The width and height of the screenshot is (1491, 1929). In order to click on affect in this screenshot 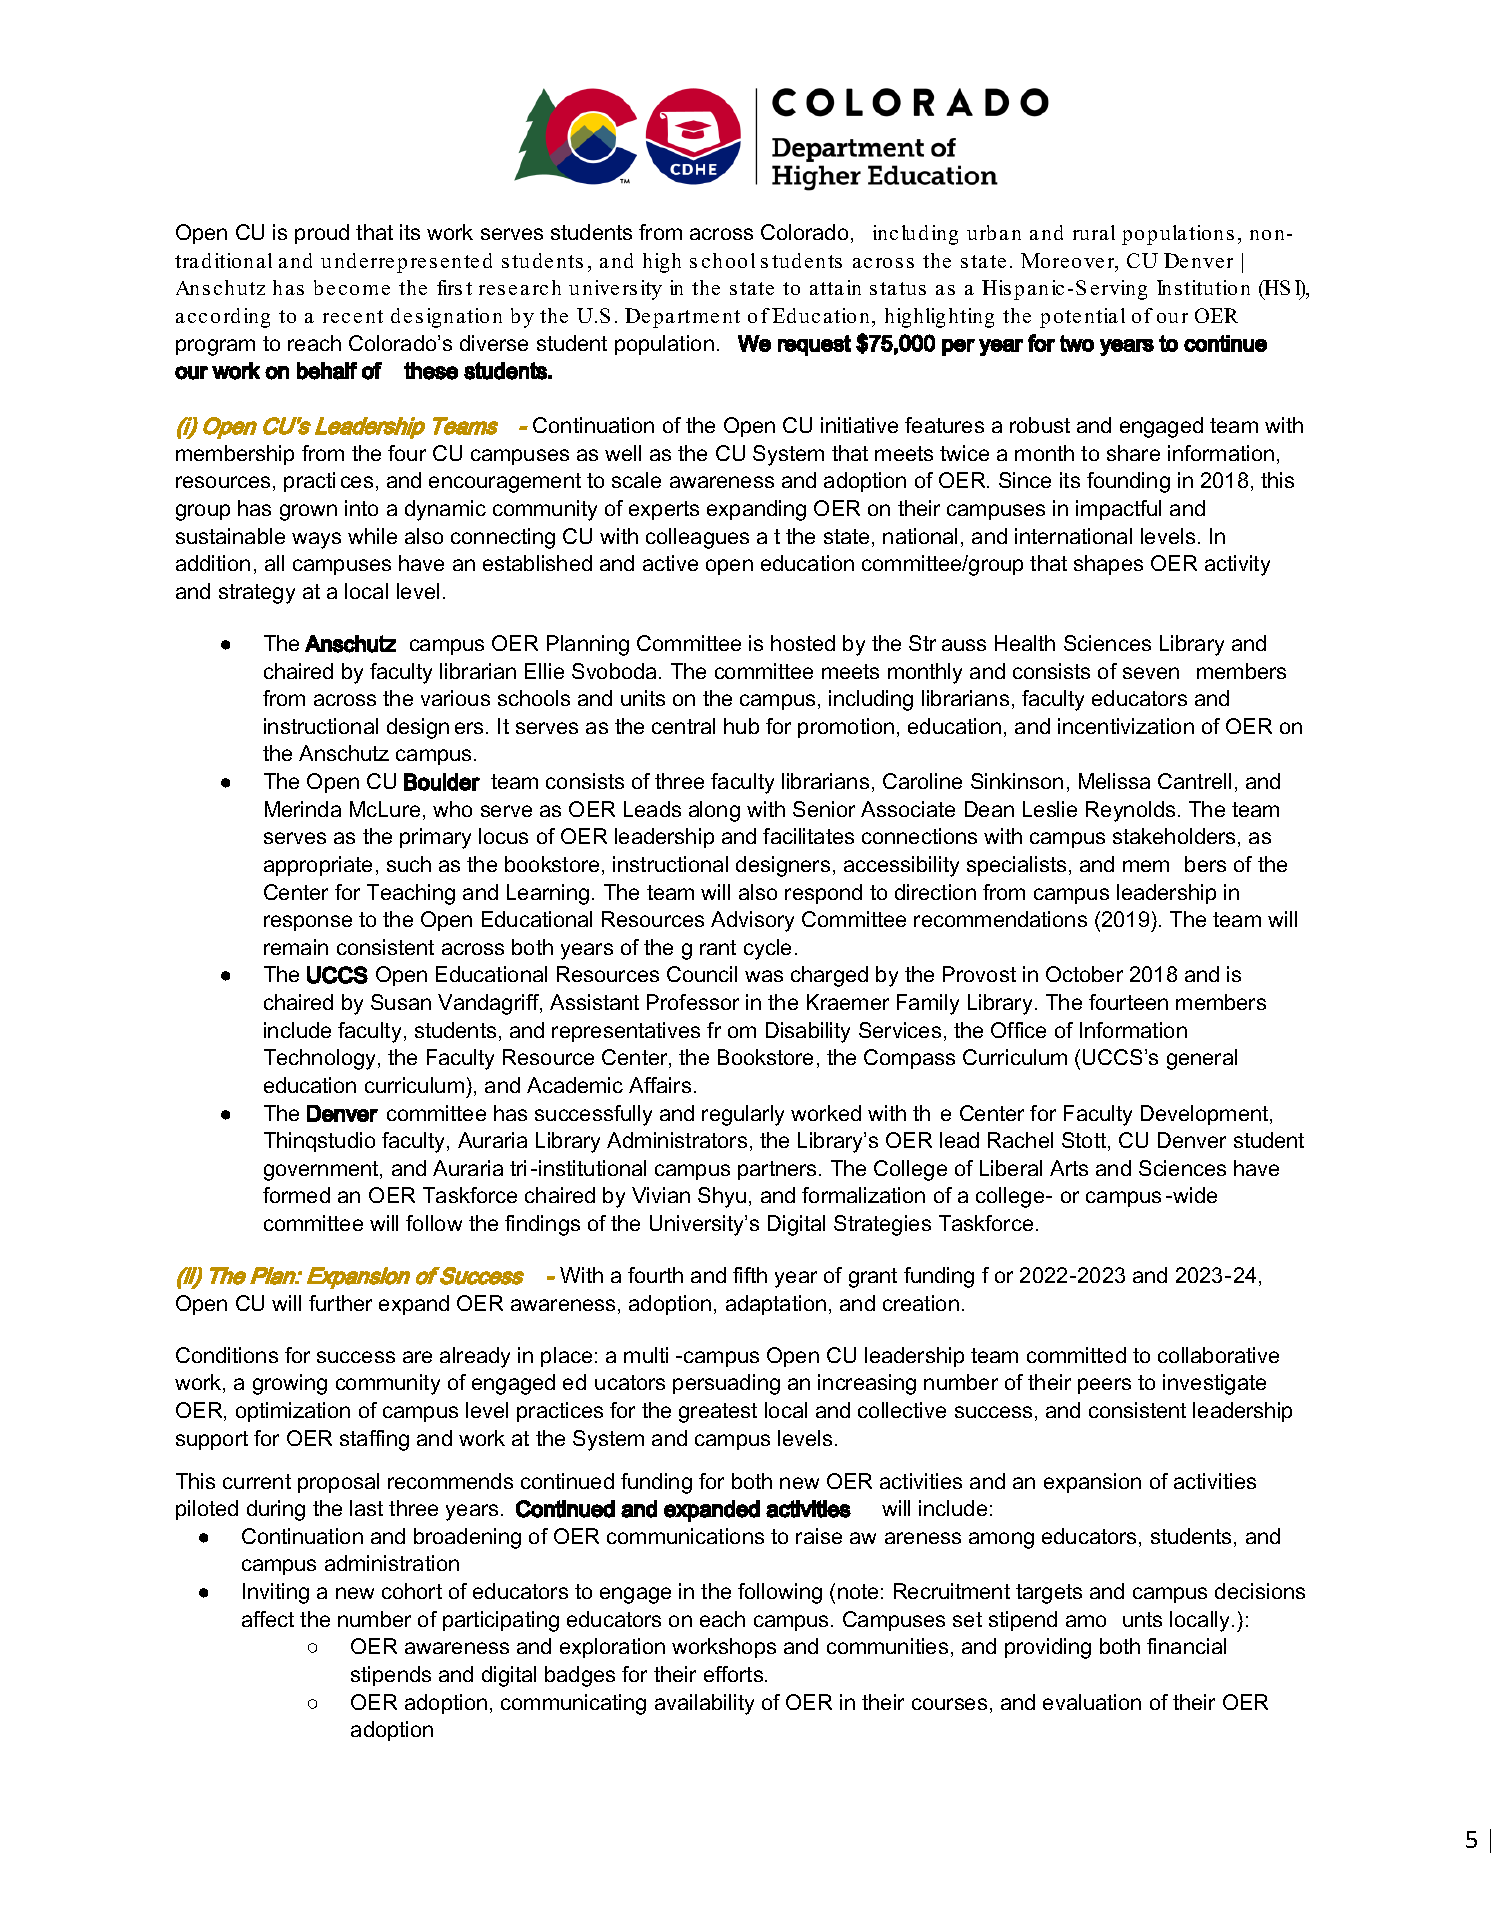, I will do `click(268, 1619)`.
